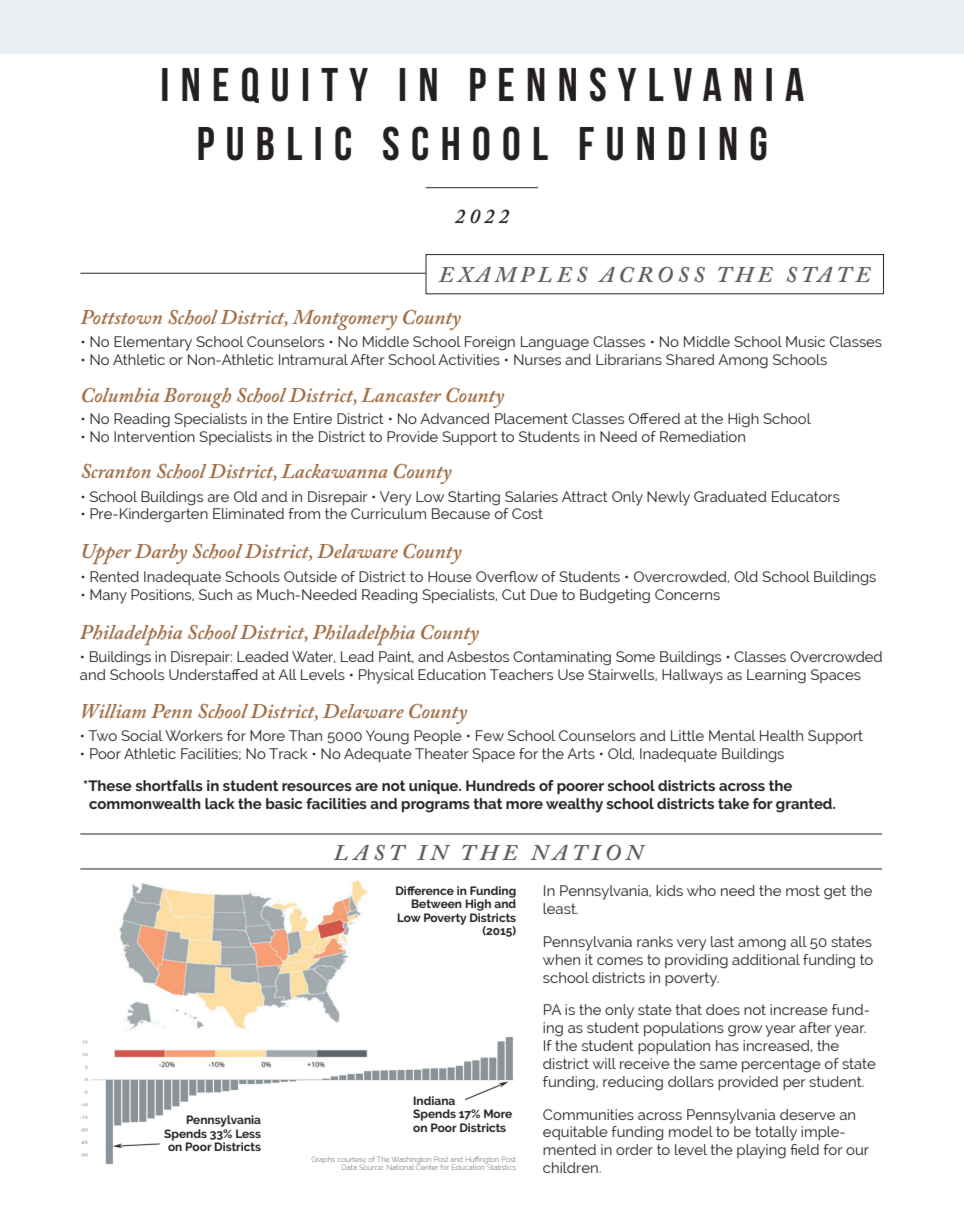 This screenshot has height=1232, width=964. Describe the element at coordinates (696, 961) in the screenshot. I see `providing` at that location.
